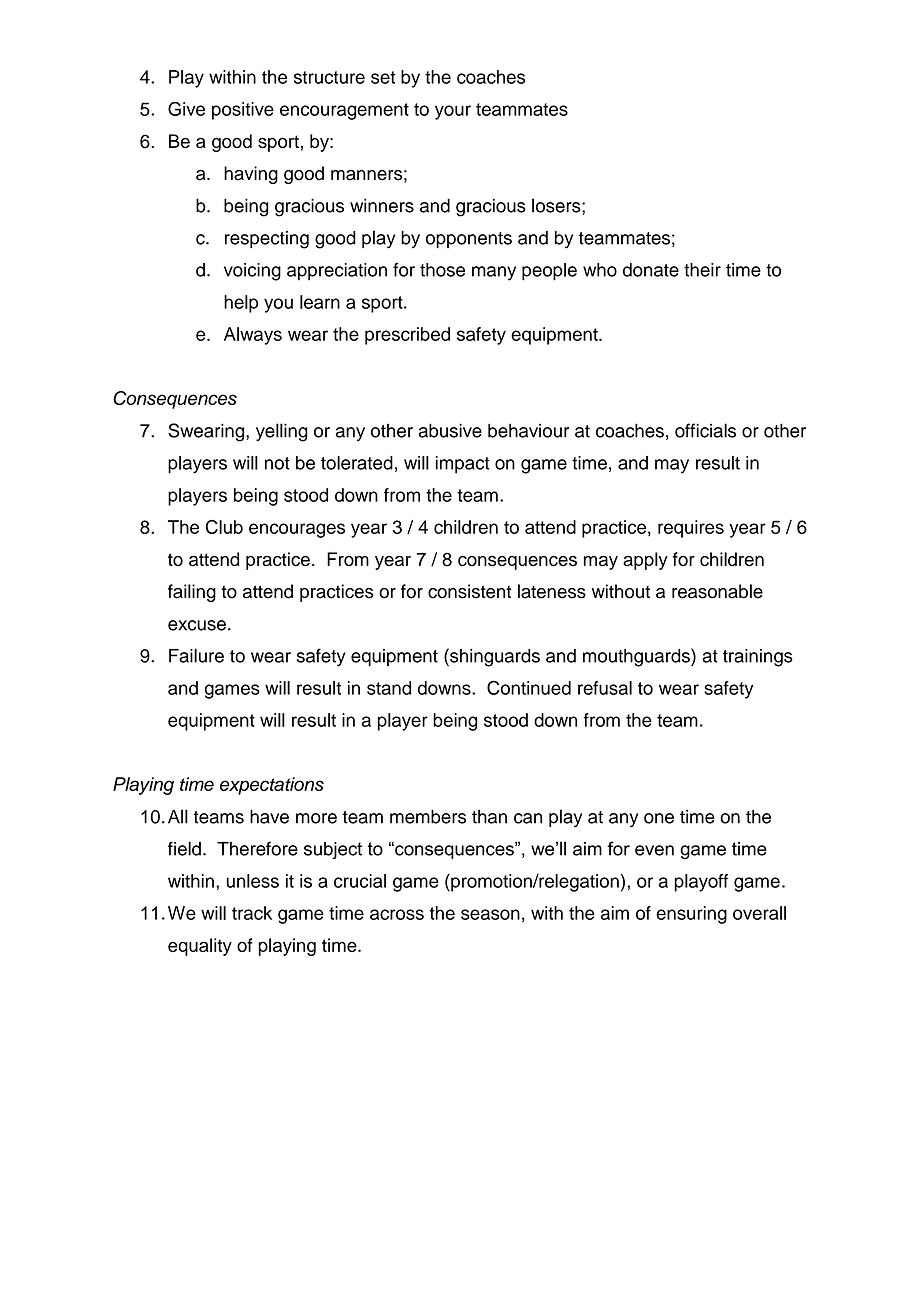 The height and width of the document is (1308, 924). I want to click on your, so click(453, 112).
